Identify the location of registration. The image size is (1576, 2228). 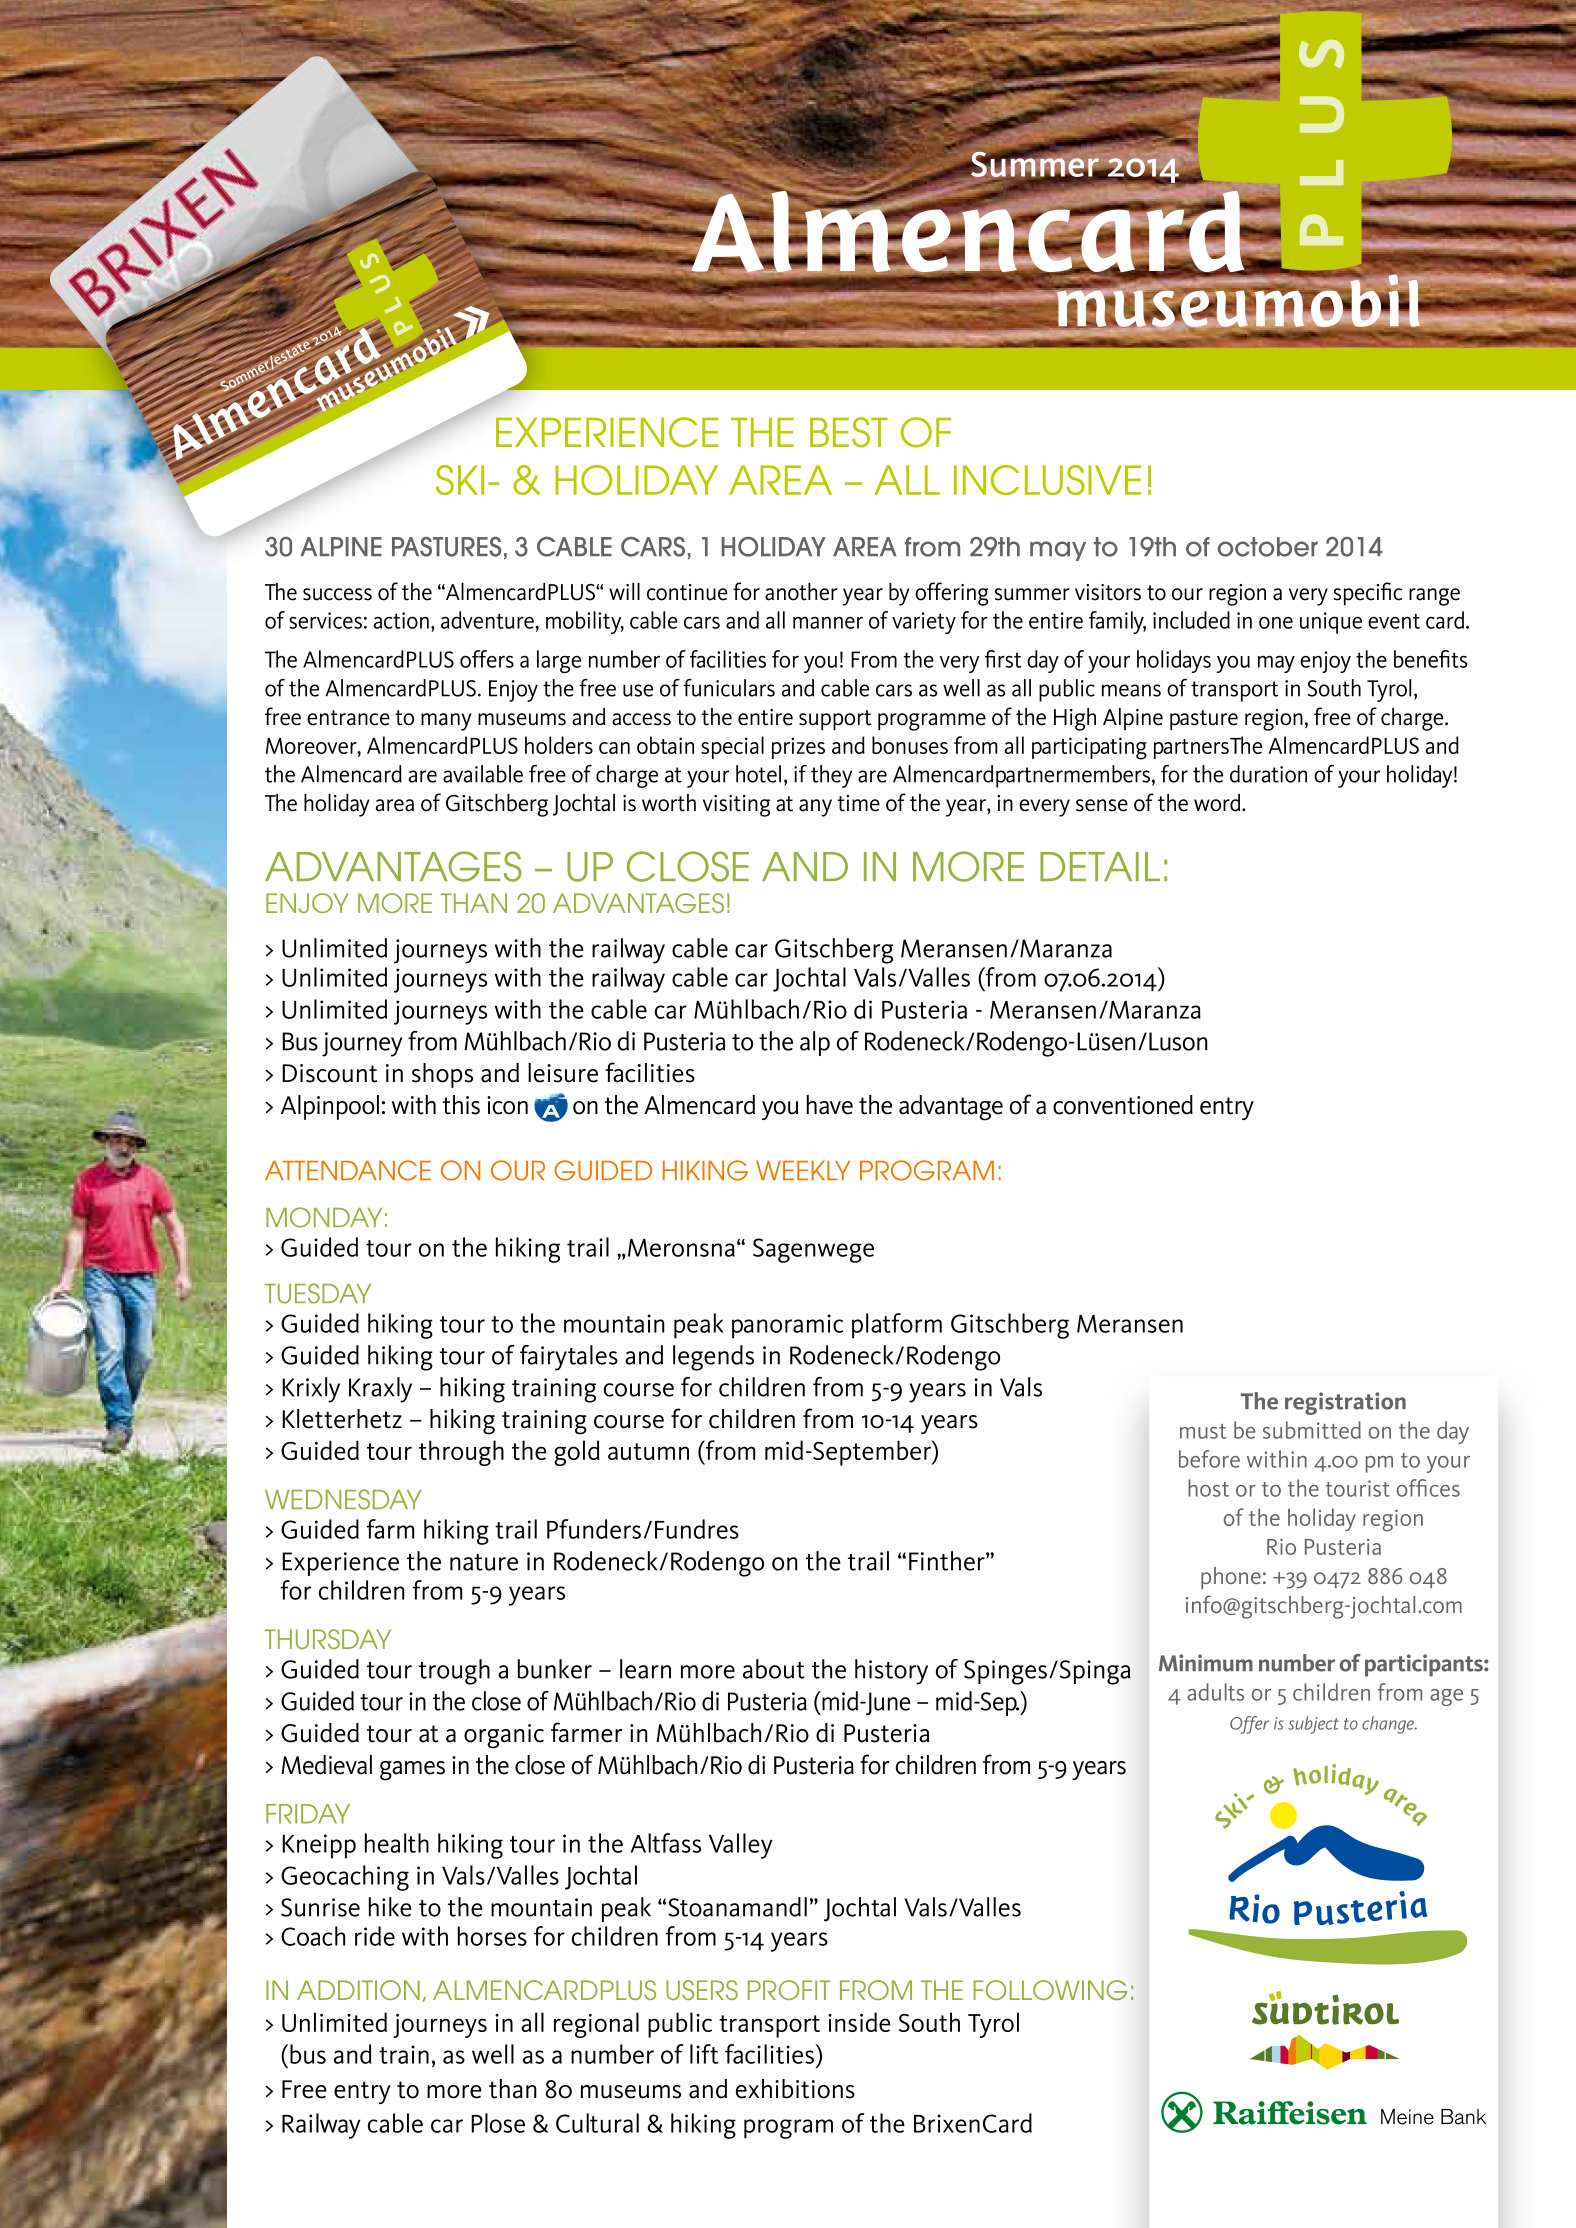
(1345, 1403).
